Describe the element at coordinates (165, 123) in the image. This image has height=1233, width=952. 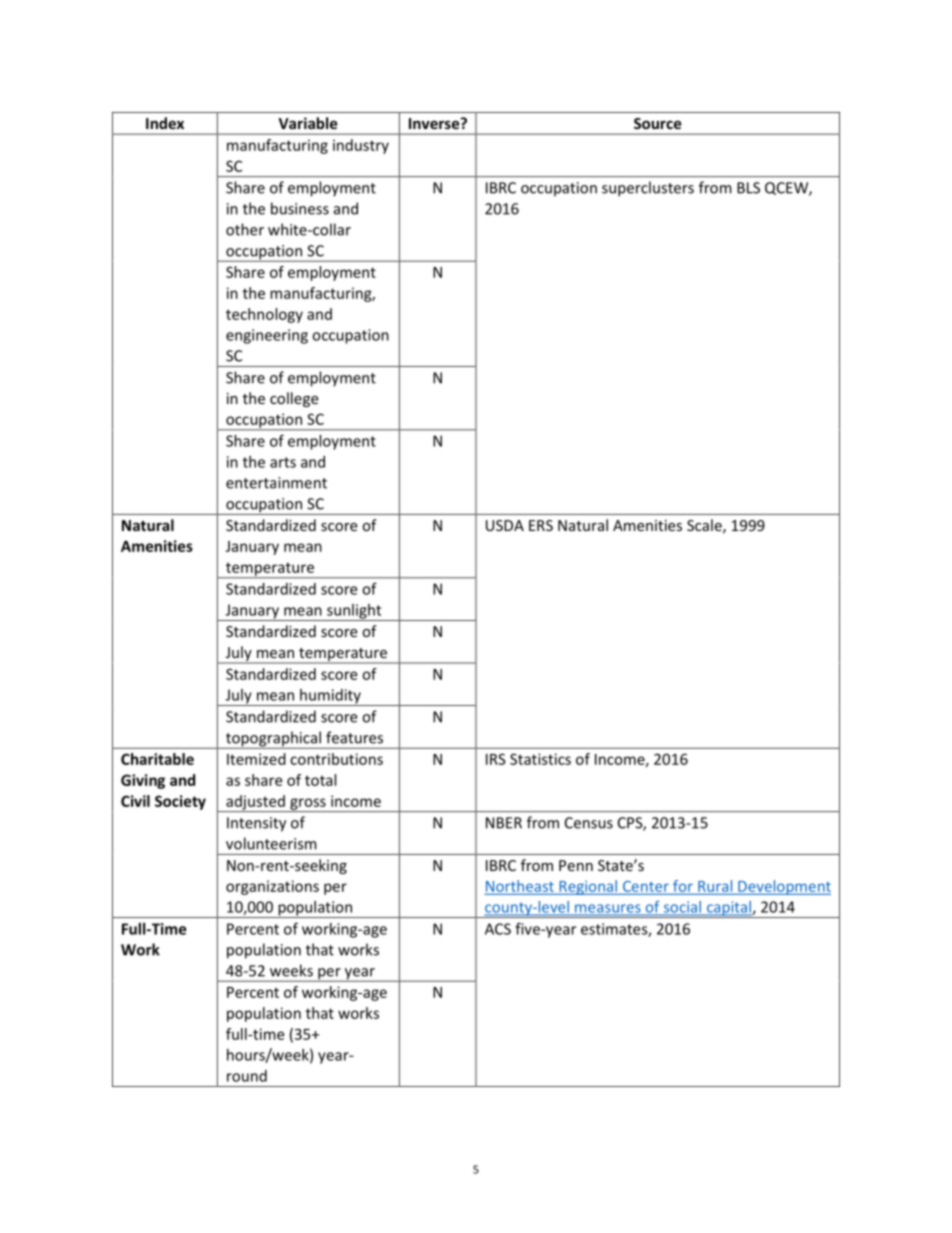
I see `Index` at that location.
